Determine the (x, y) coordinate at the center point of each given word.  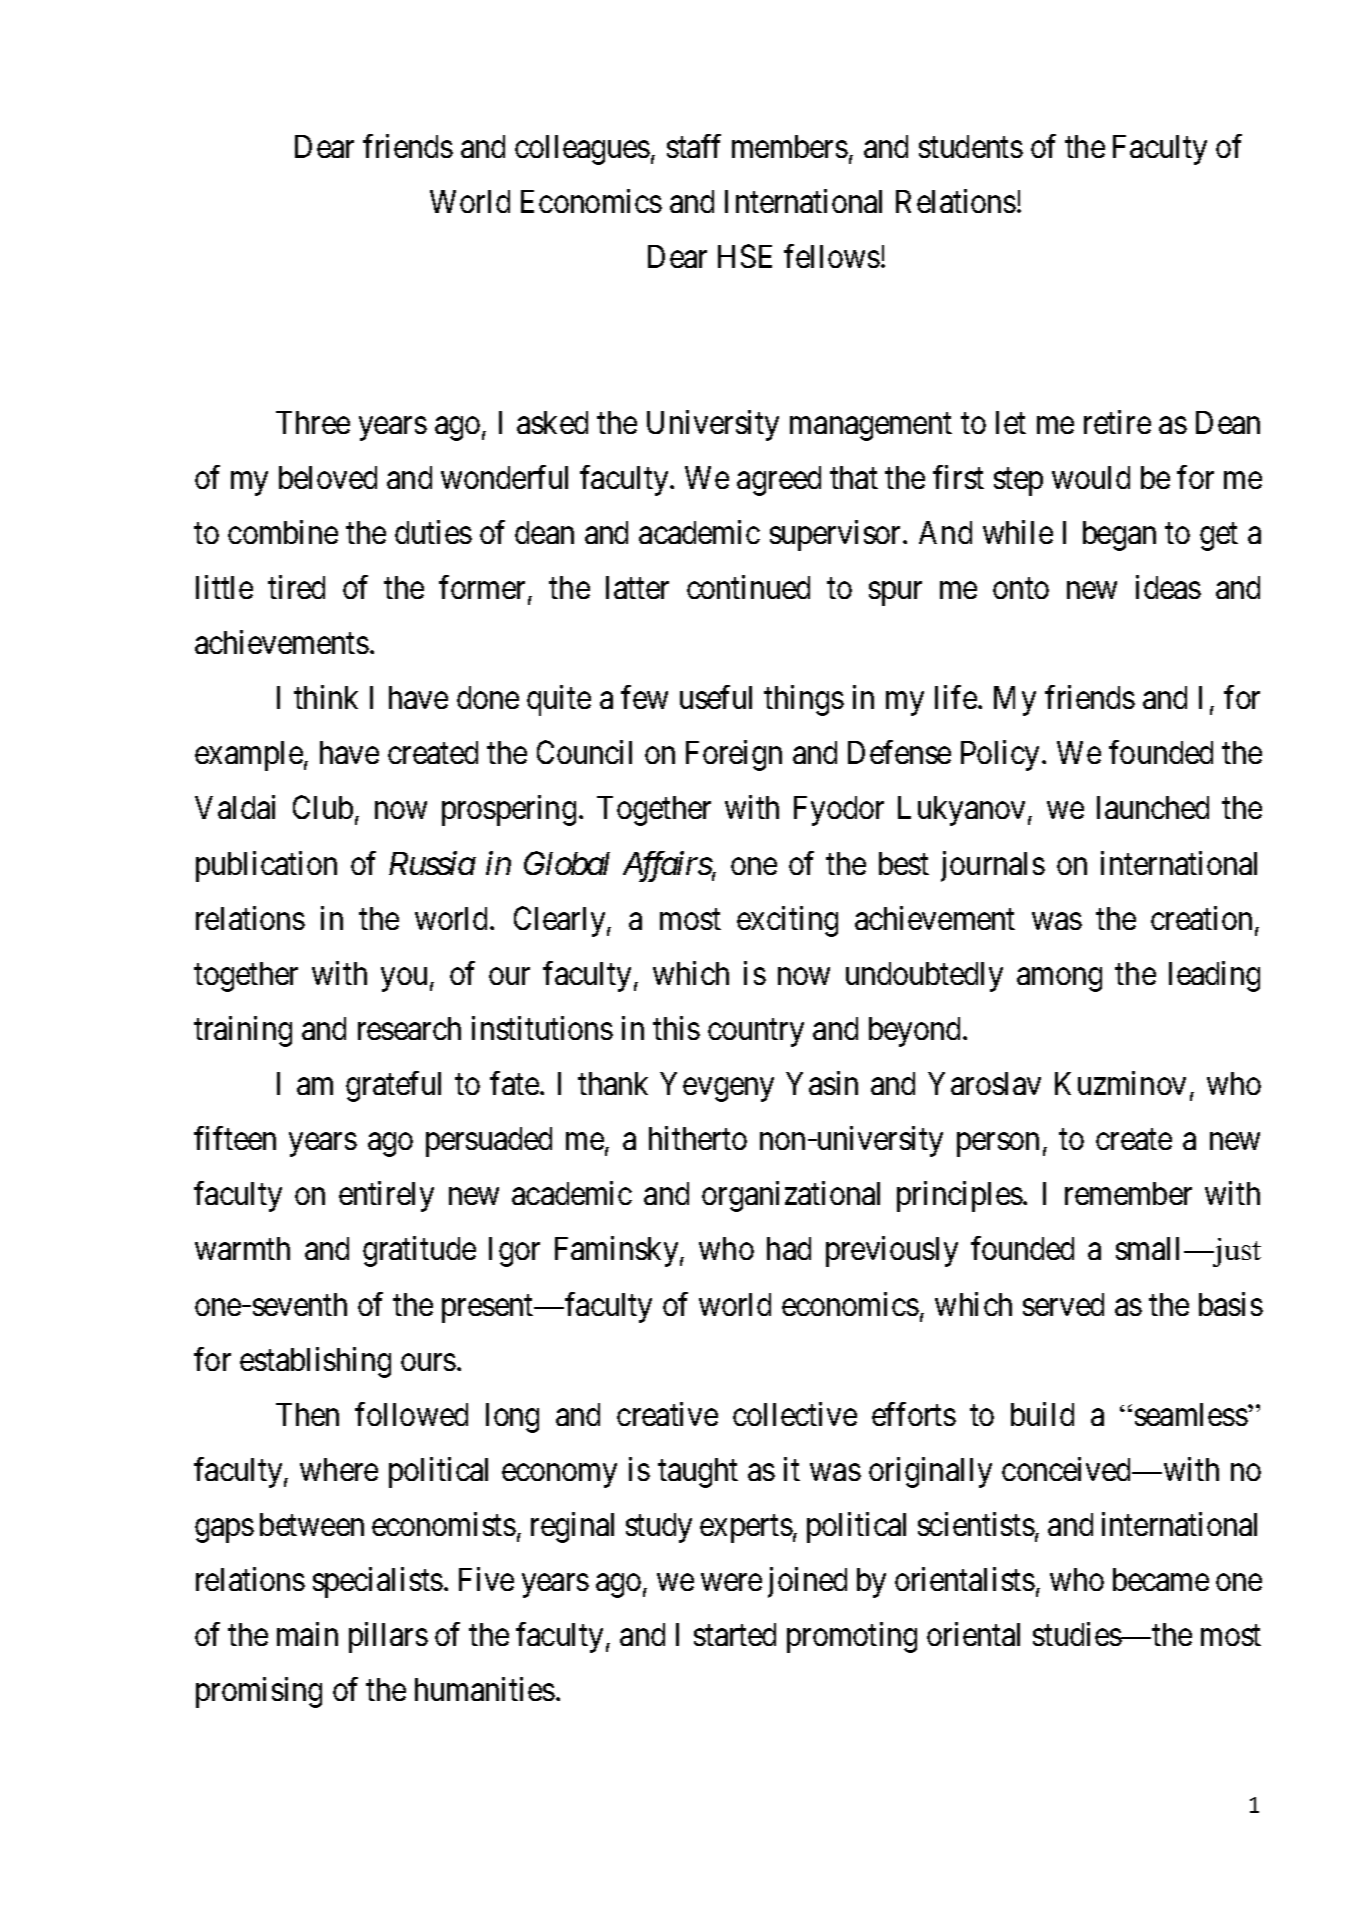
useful (716, 697)
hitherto (698, 1138)
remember (1128, 1193)
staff (694, 146)
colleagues (582, 150)
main (307, 1634)
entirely (386, 1197)
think (326, 697)
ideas (1168, 587)
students (971, 146)
